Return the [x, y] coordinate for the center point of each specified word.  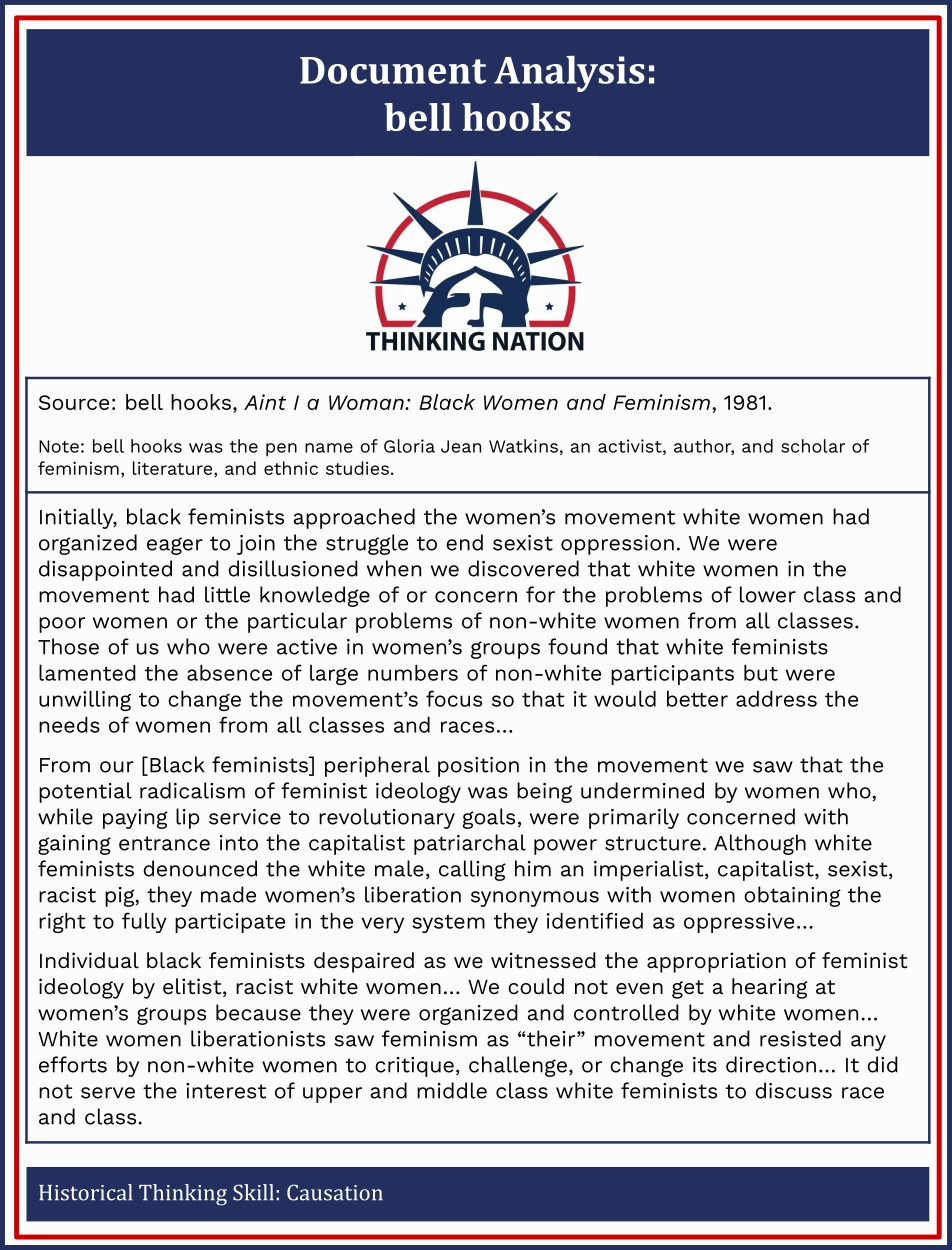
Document [393, 70]
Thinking [183, 1195]
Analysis [569, 73]
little [227, 594]
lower [768, 594]
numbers [413, 673]
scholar [813, 446]
